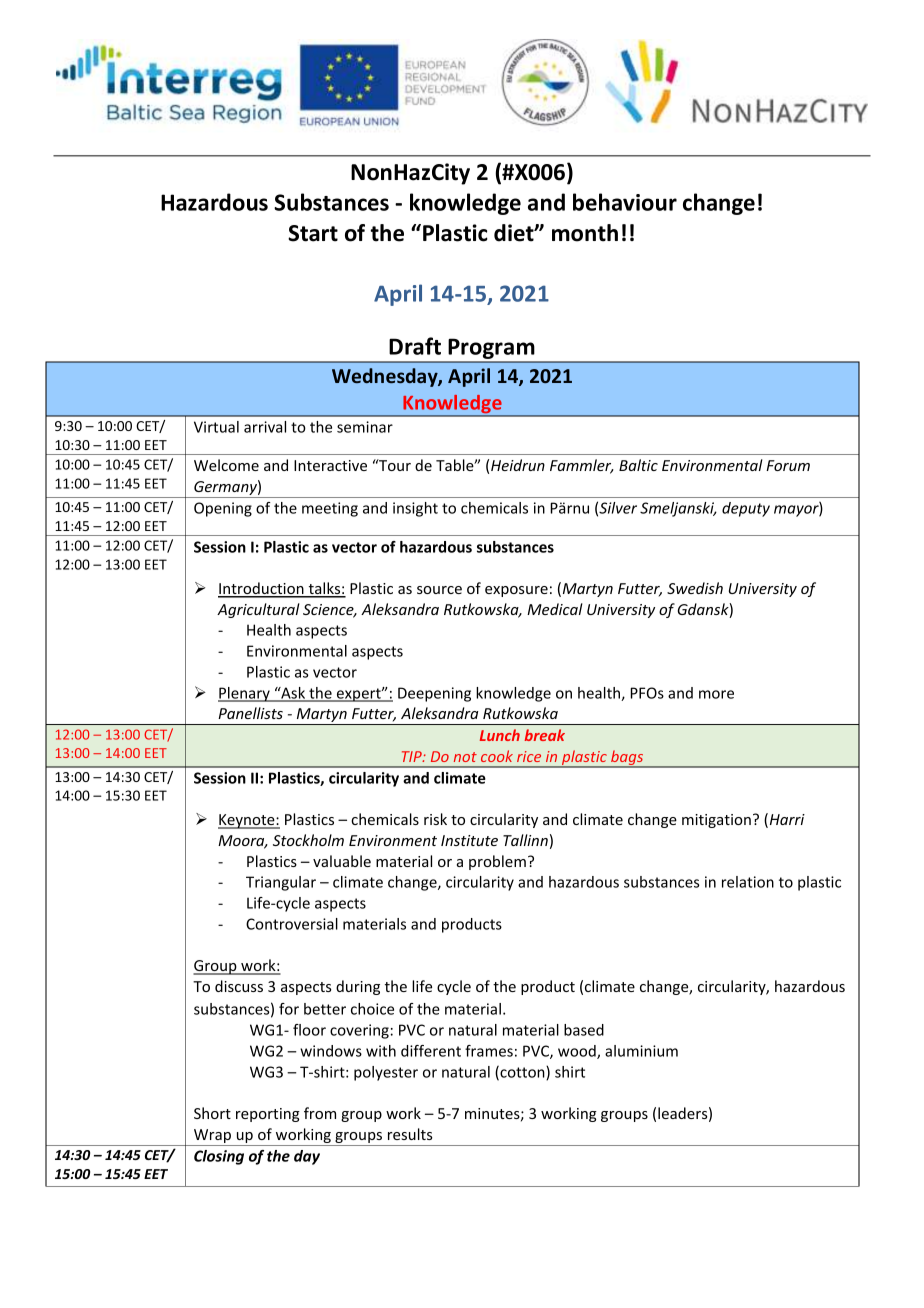  What do you see at coordinates (585, 233) in the screenshot?
I see `month` at bounding box center [585, 233].
